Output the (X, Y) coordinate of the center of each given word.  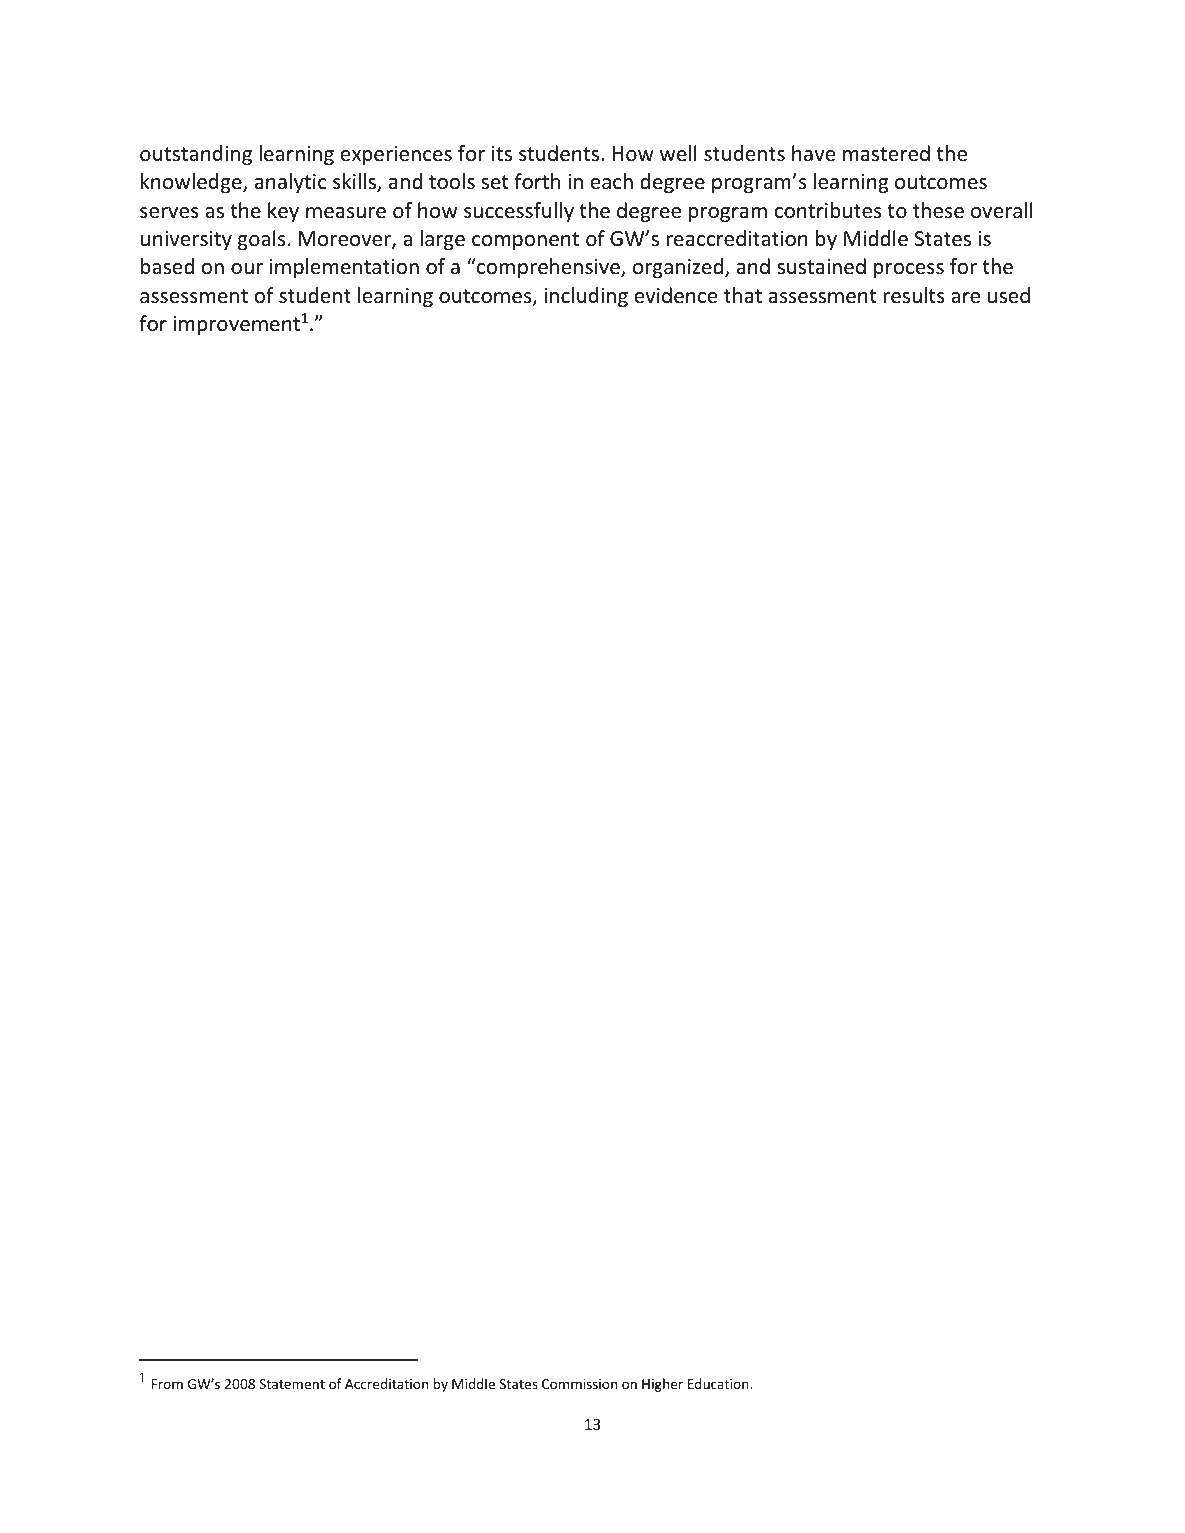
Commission (579, 1384)
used (1009, 295)
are (965, 298)
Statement (292, 1384)
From (167, 1384)
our (247, 269)
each (612, 181)
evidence (676, 295)
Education (719, 1383)
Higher (662, 1385)
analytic (291, 183)
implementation (344, 268)
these (938, 210)
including (586, 297)
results (914, 295)
